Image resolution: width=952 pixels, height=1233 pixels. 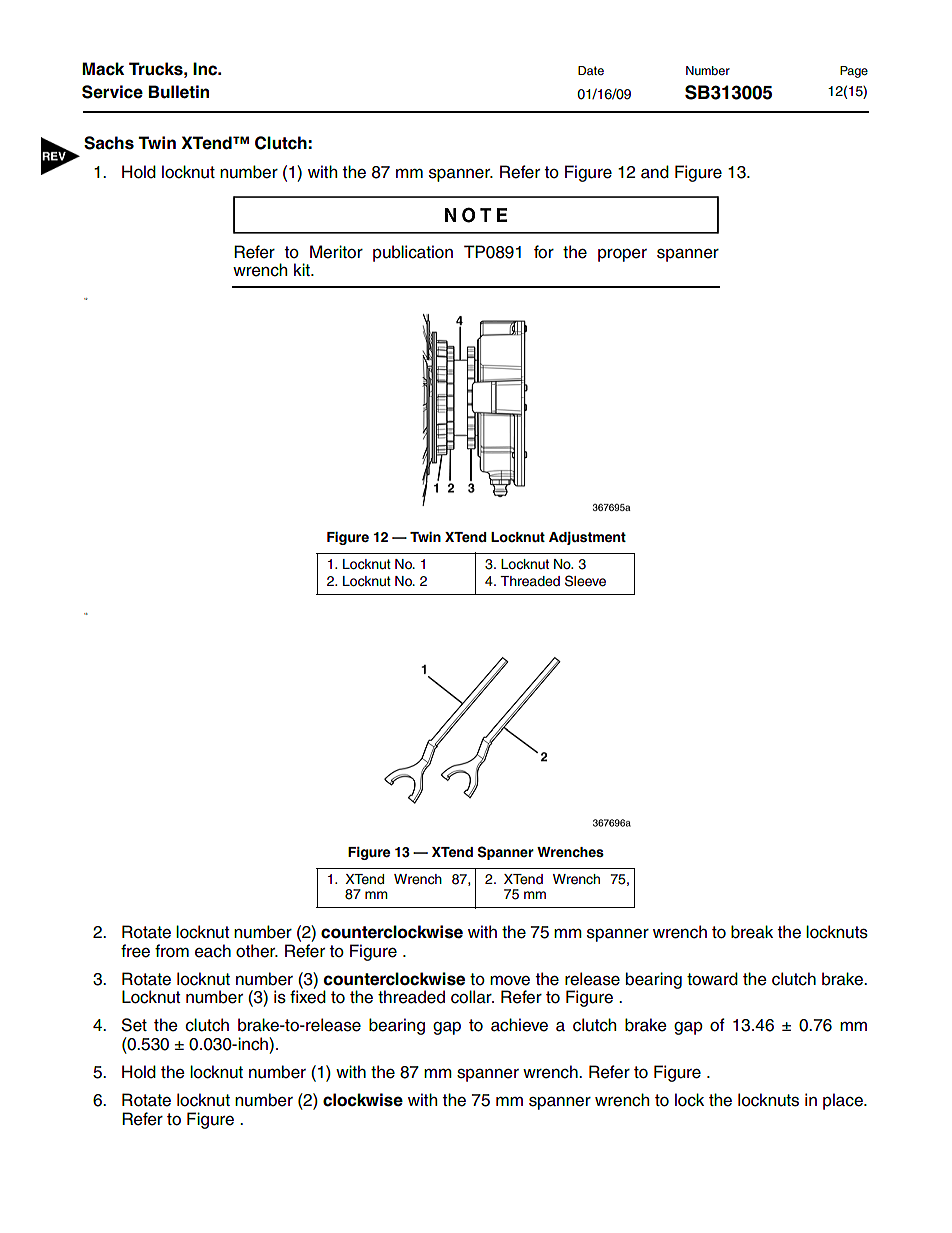 What do you see at coordinates (213, 951) in the screenshot?
I see `each` at bounding box center [213, 951].
